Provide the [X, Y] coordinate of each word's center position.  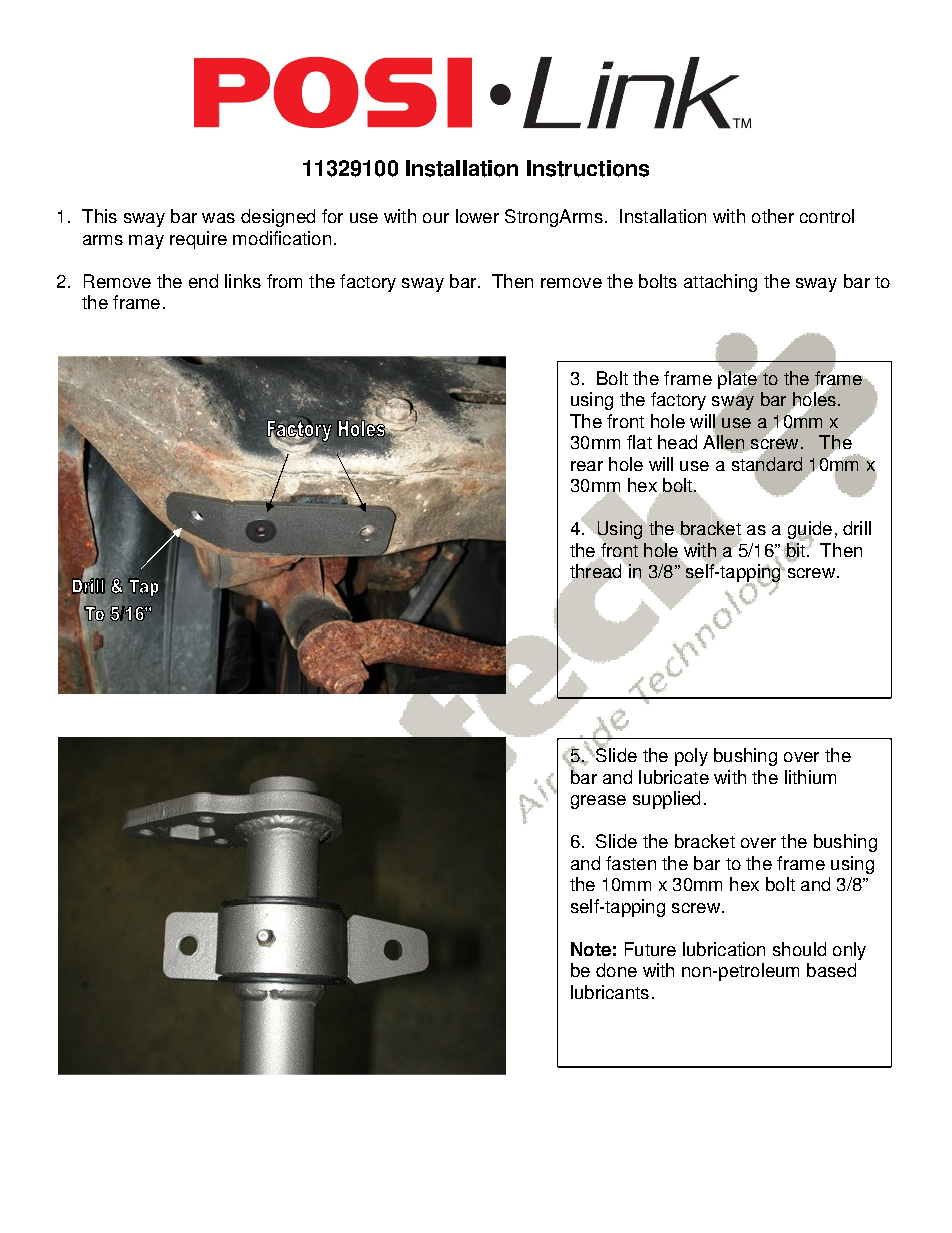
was [218, 218]
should [799, 949]
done [616, 970]
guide [810, 531]
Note [591, 949]
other [773, 216]
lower [477, 216]
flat [639, 442]
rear [587, 466]
